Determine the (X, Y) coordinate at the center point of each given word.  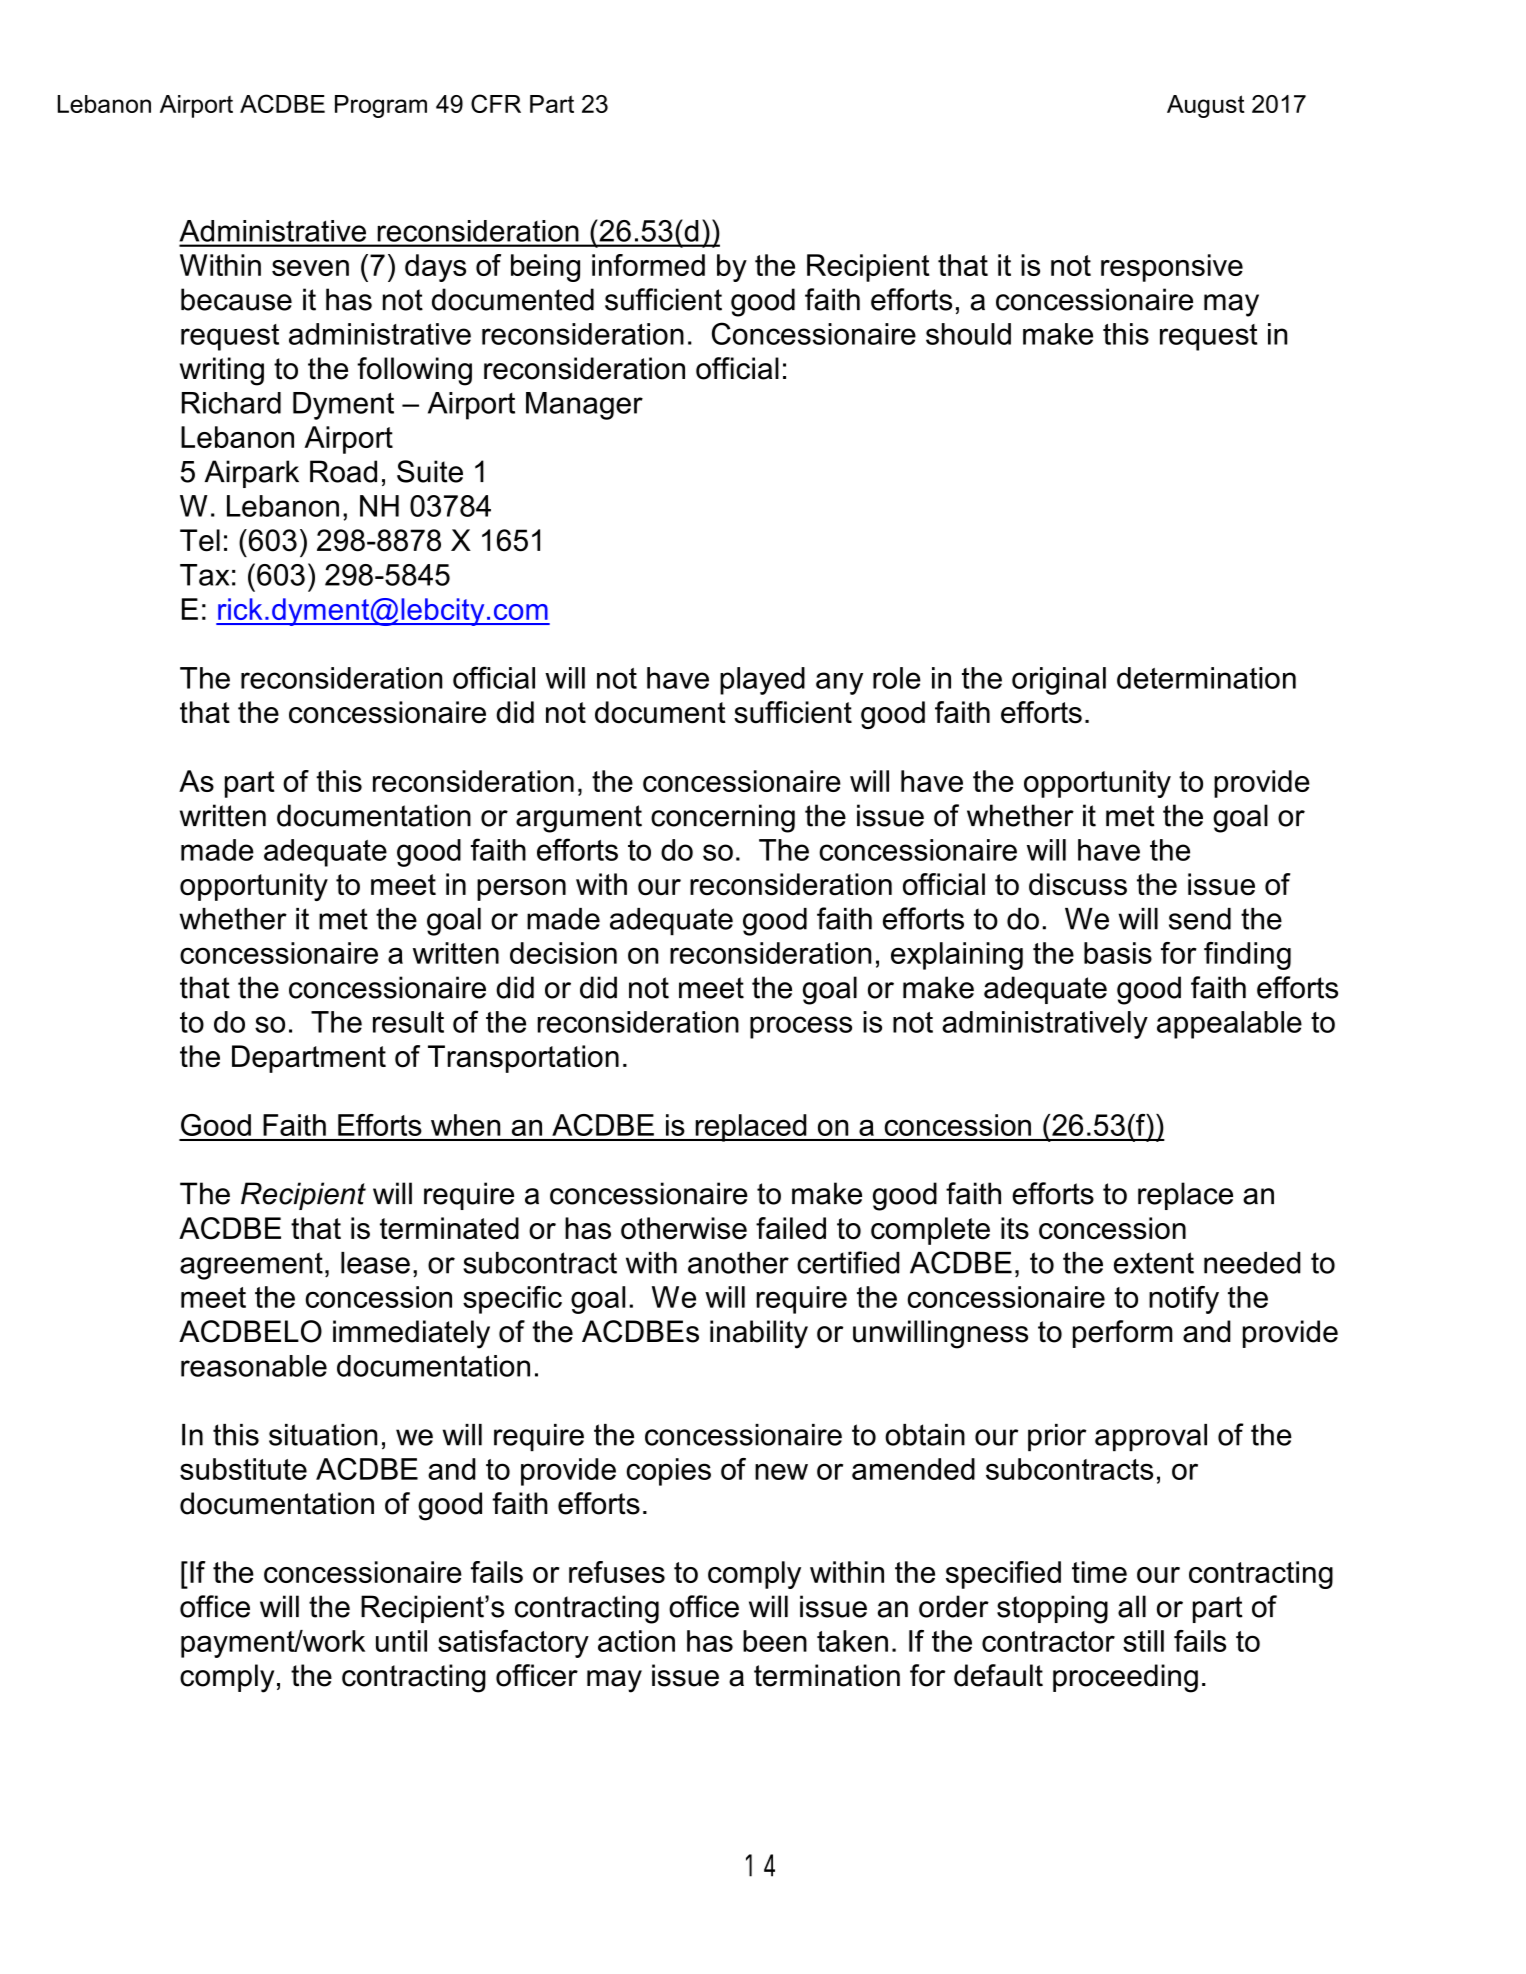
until (401, 1641)
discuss (1078, 884)
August (1206, 106)
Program (381, 106)
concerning (723, 818)
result (408, 1022)
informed (648, 265)
